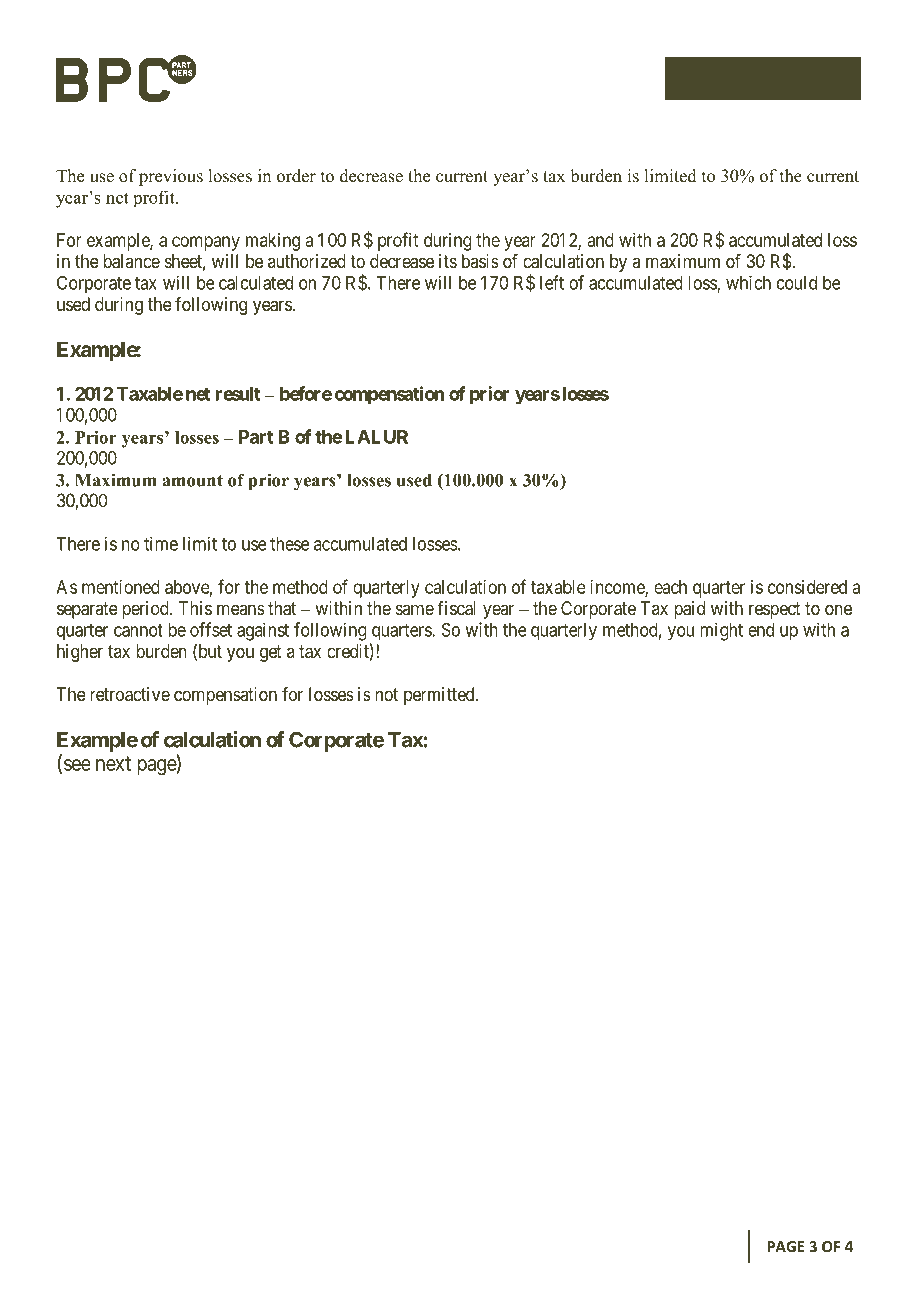 Image resolution: width=924 pixels, height=1308 pixels. What do you see at coordinates (296, 176) in the screenshot?
I see `order` at bounding box center [296, 176].
